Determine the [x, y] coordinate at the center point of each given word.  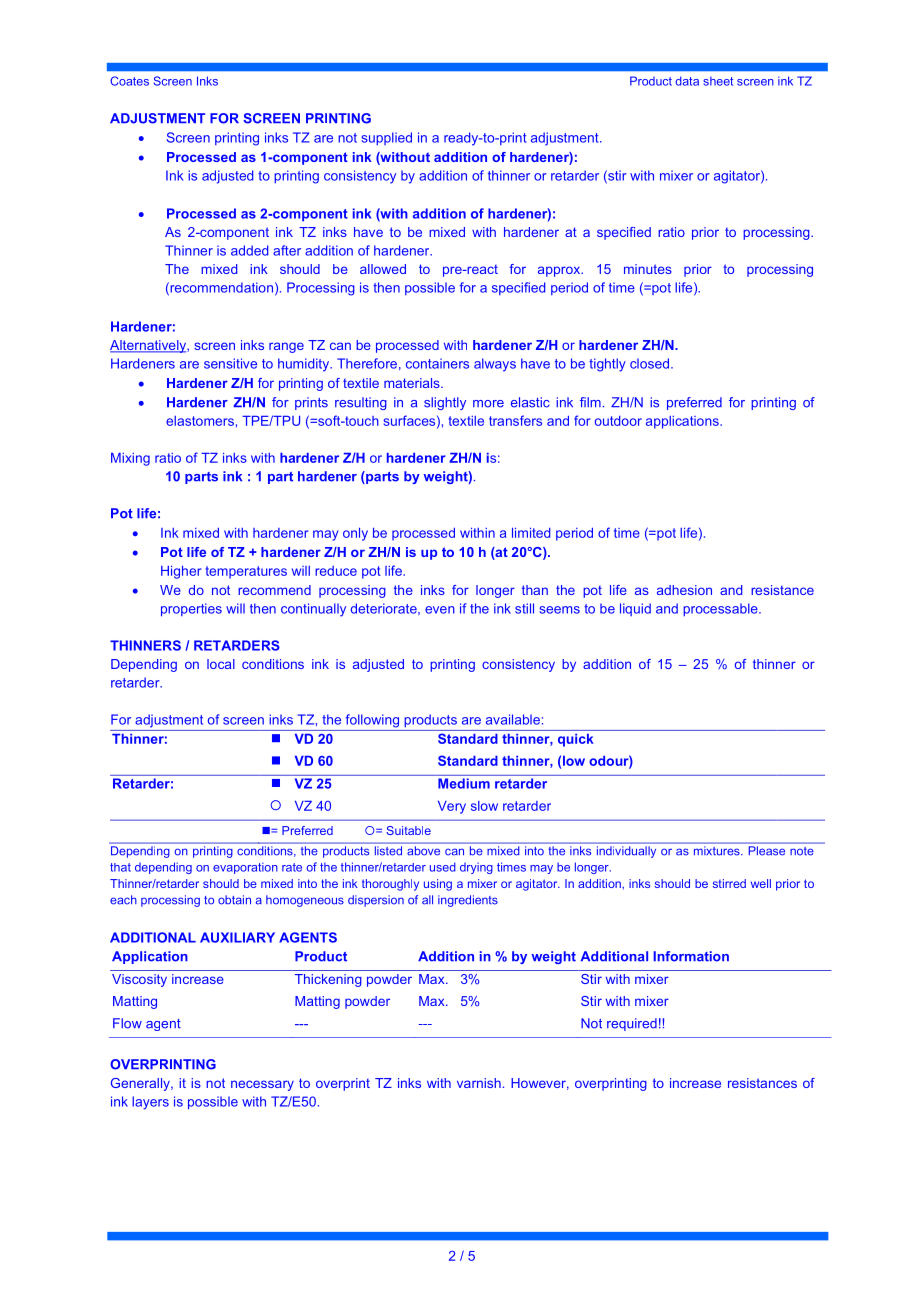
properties [191, 609]
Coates [129, 81]
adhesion [684, 590]
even [440, 610]
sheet [718, 81]
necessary [262, 1085]
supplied [386, 138]
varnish [479, 1083]
